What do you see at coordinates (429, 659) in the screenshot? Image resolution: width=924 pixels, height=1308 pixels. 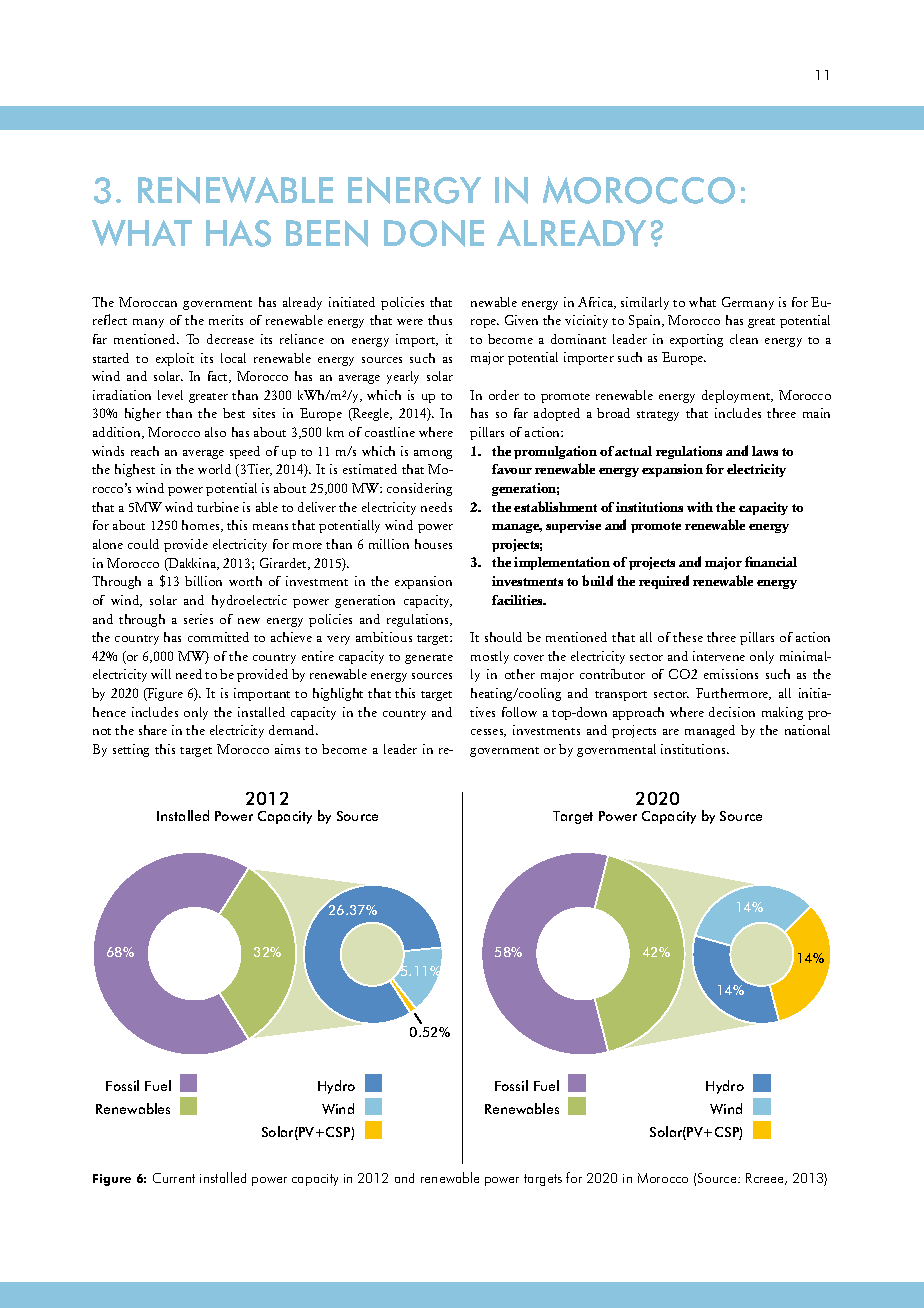 I see `generate` at bounding box center [429, 659].
